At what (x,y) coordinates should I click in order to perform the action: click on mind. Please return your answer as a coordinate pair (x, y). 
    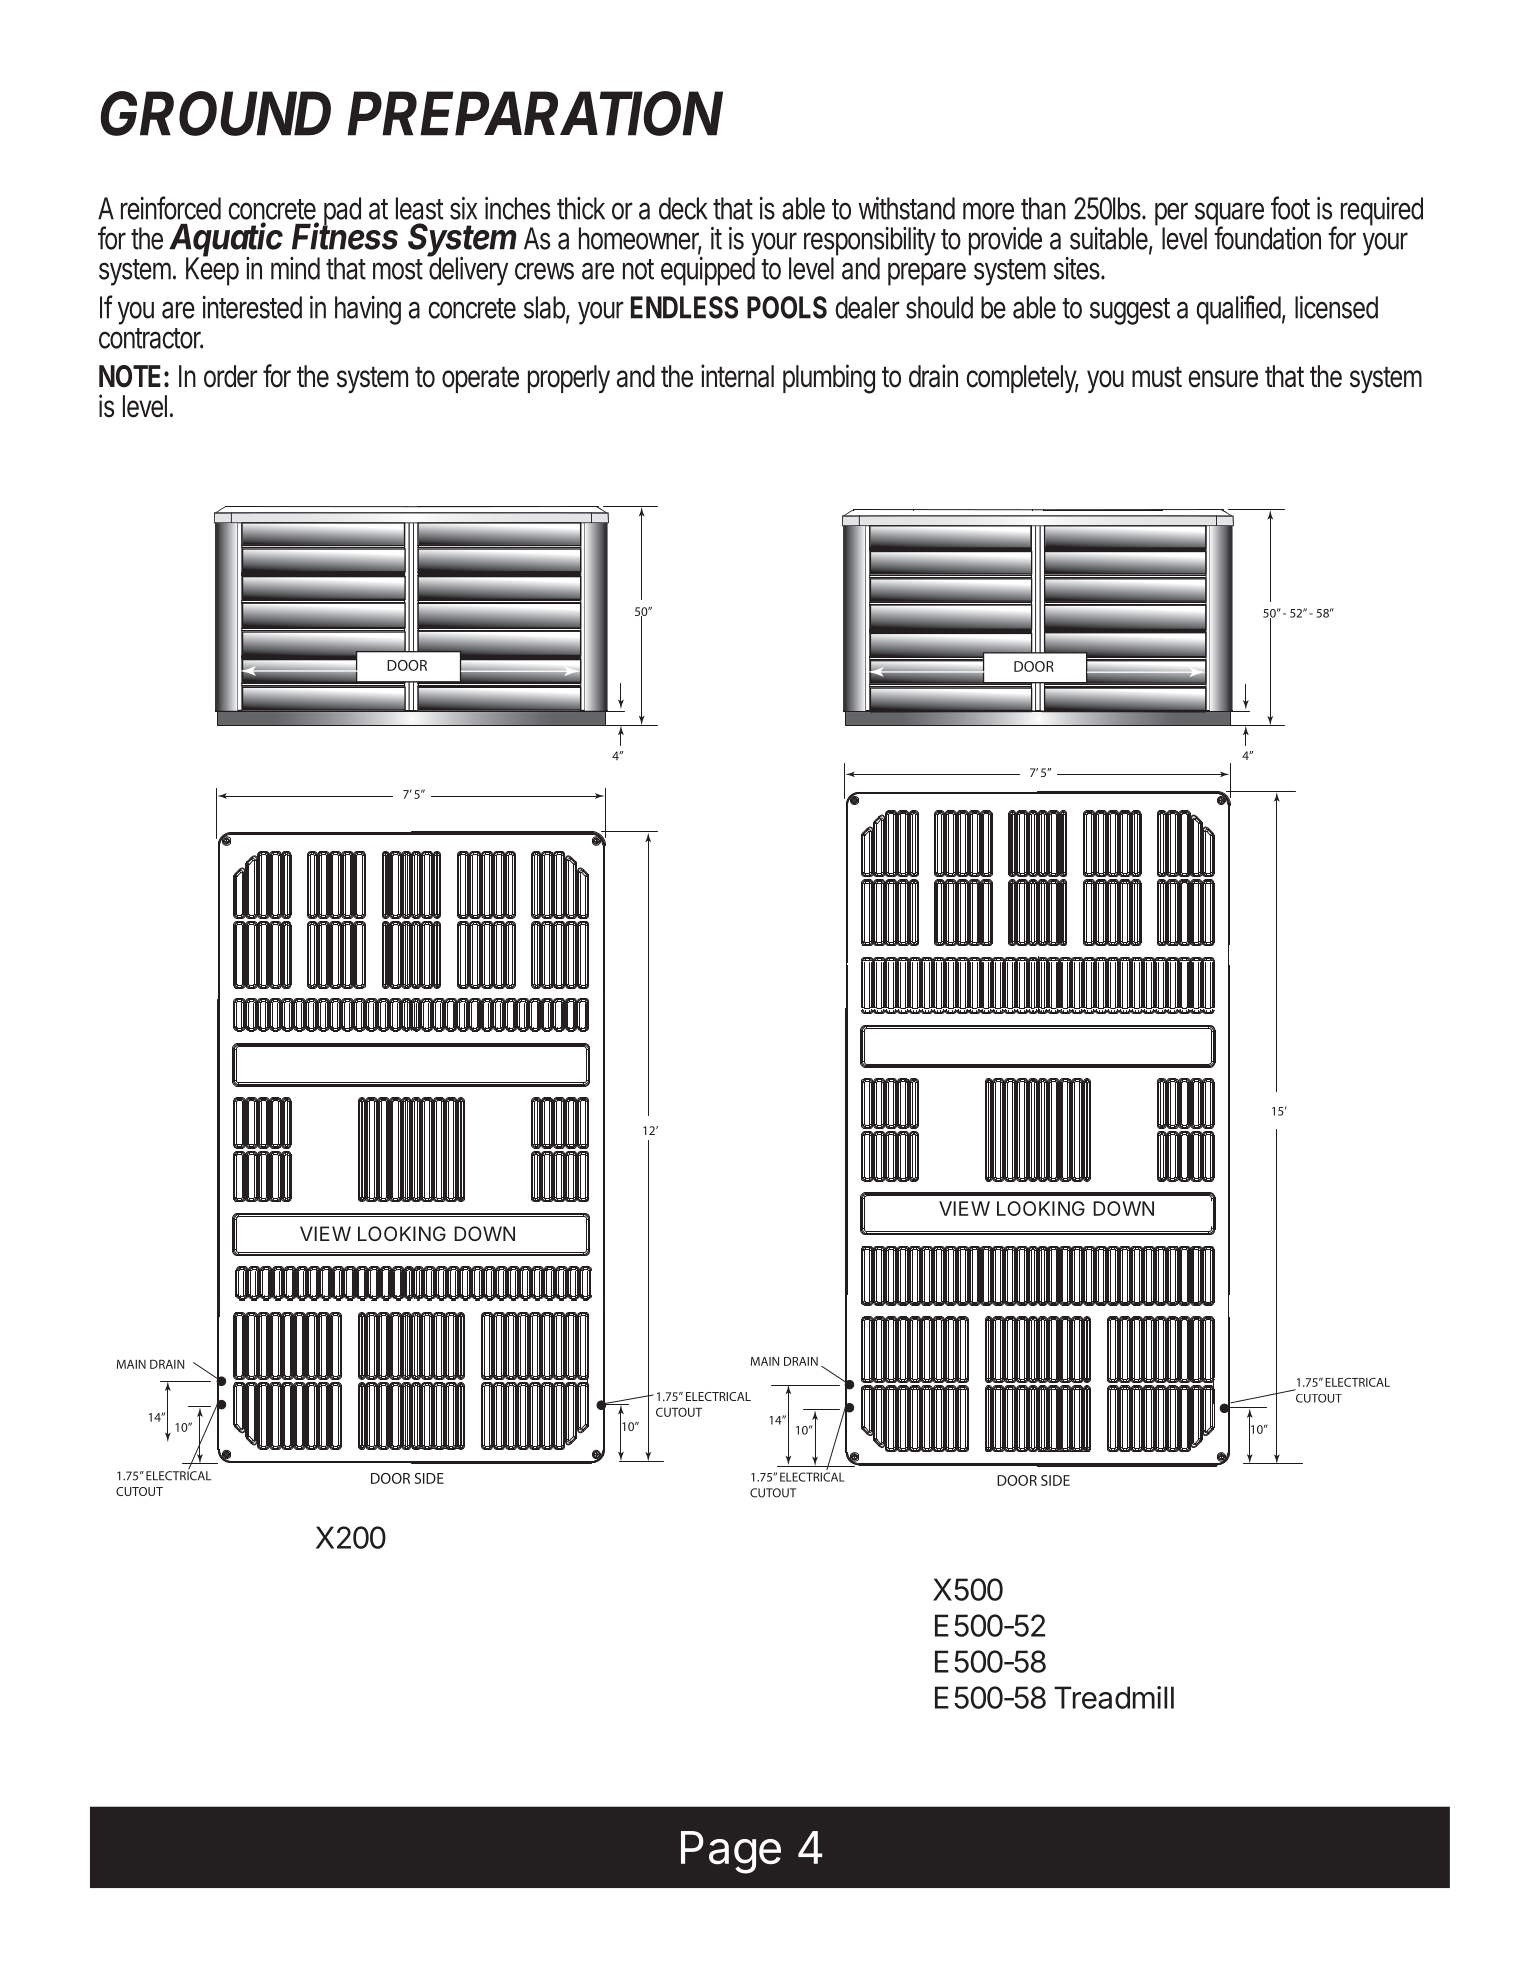
    Looking at the image, I should click on (295, 268).
